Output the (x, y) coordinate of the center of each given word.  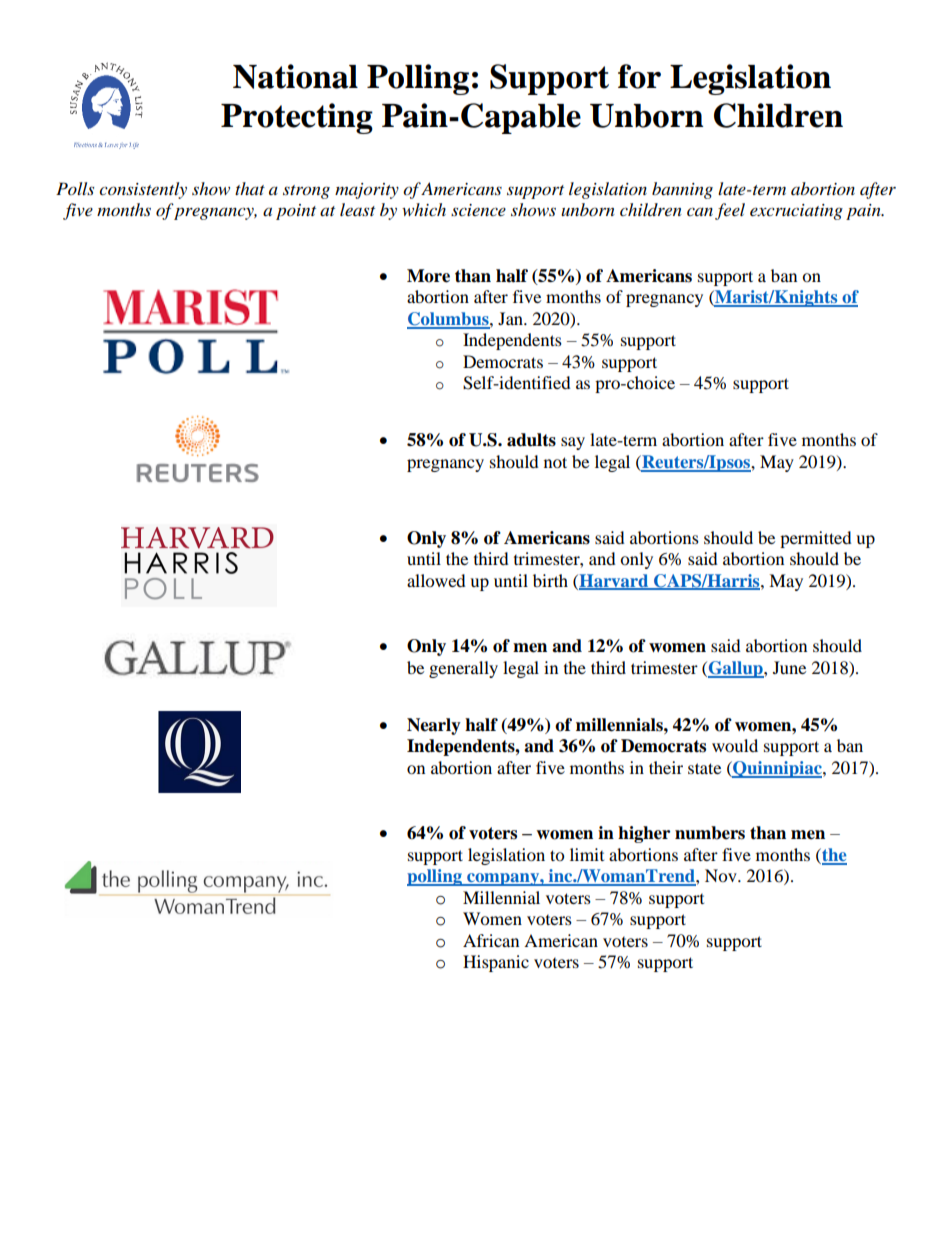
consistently (143, 190)
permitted (816, 539)
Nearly (434, 726)
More (428, 276)
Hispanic (496, 963)
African (491, 940)
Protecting (297, 118)
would (735, 745)
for (639, 76)
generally (463, 669)
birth (550, 580)
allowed (436, 580)
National (295, 76)
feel (730, 211)
